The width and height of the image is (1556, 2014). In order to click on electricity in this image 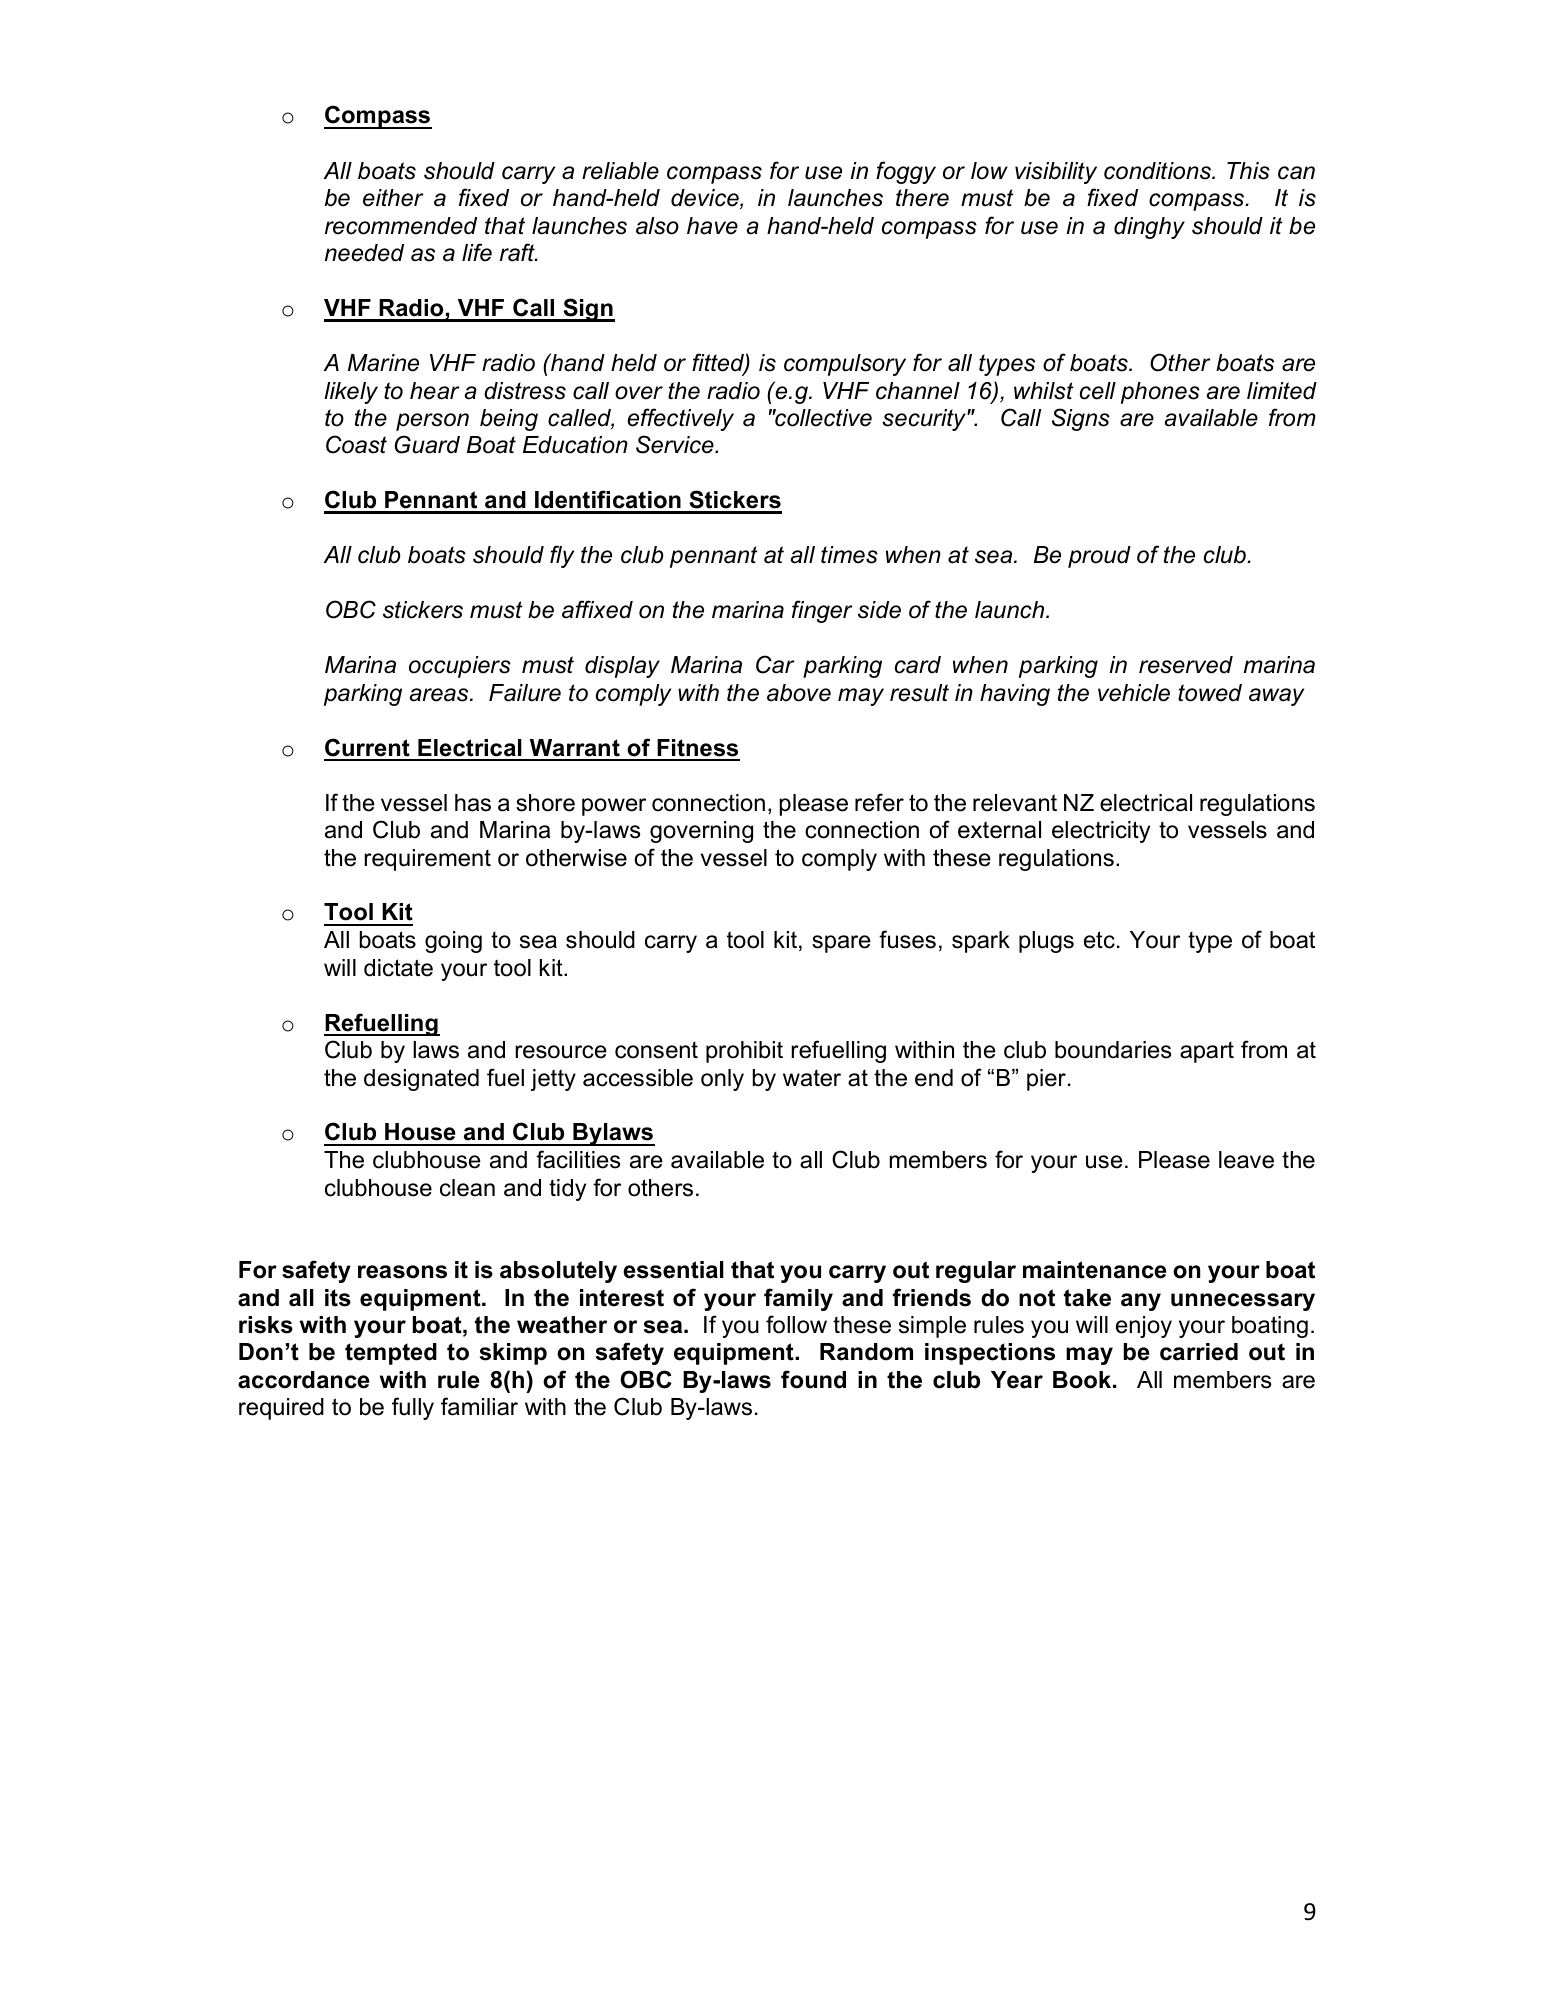, I will do `click(1101, 832)`.
